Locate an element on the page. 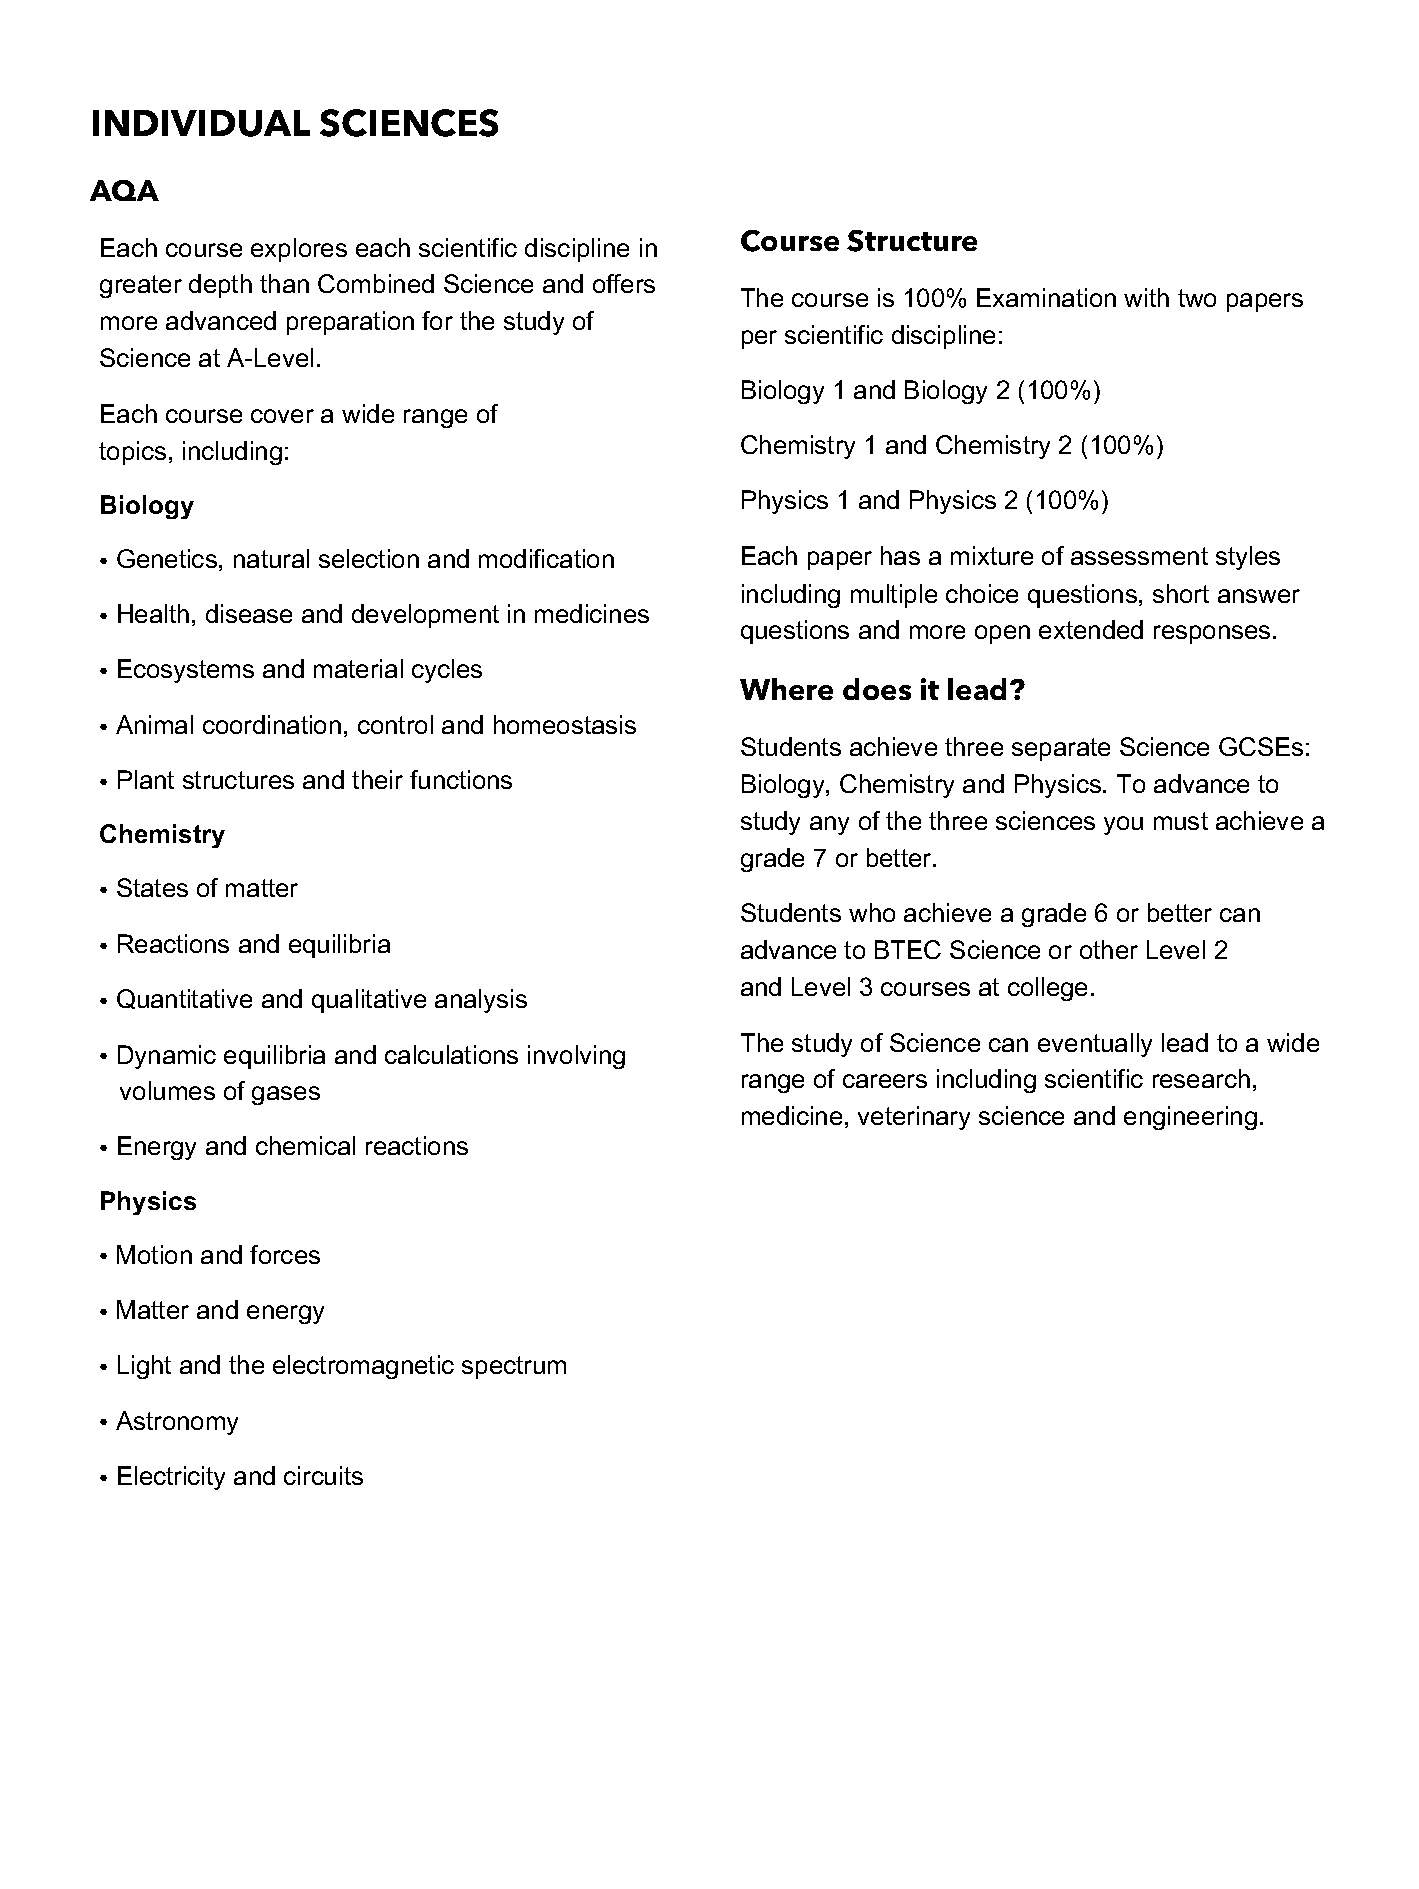 This document has height=1889, width=1419. Plant is located at coordinates (146, 779).
